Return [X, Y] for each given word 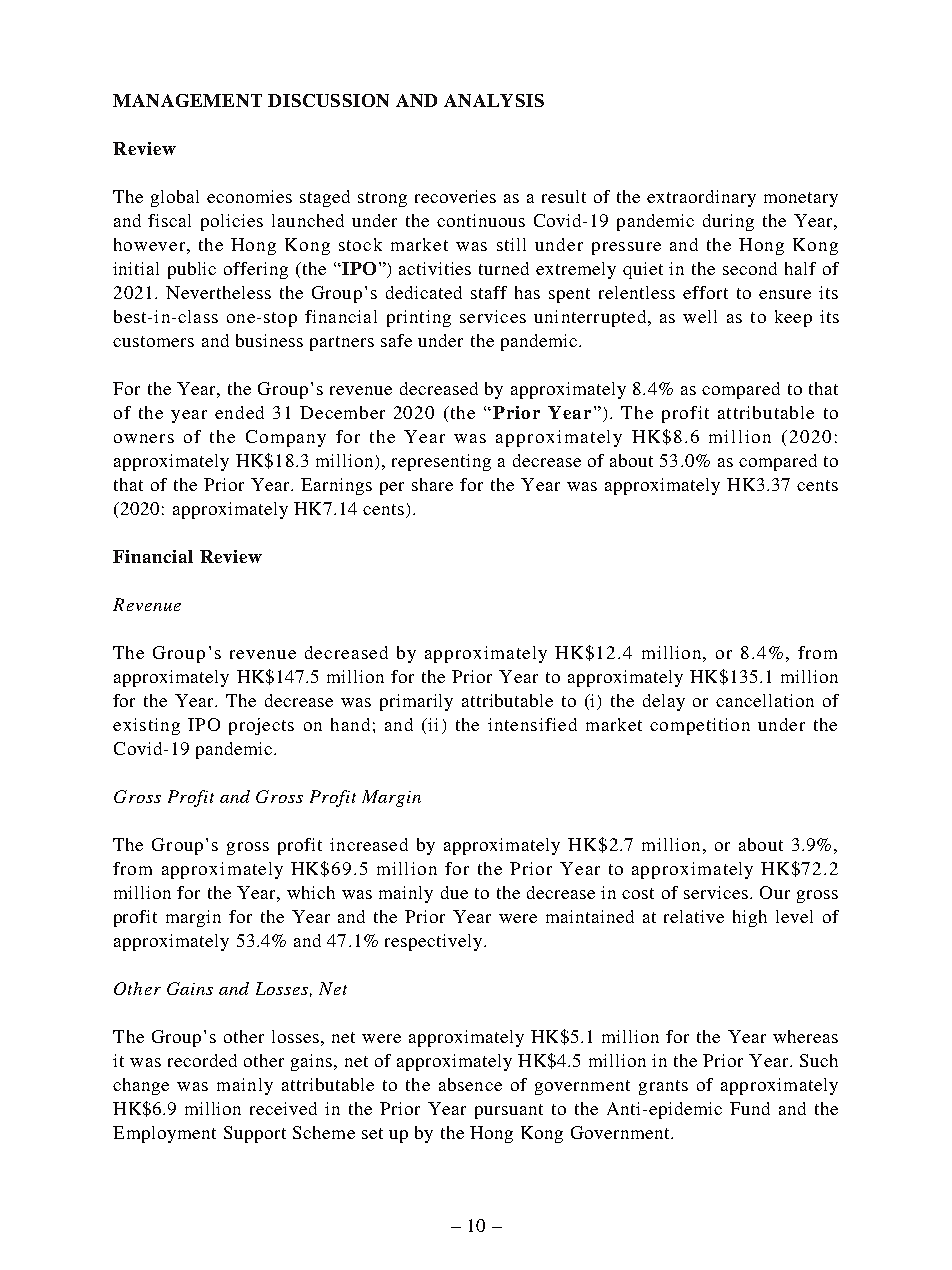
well [700, 316]
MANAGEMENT [187, 100]
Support [255, 1134]
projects [261, 726]
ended [239, 412]
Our [775, 892]
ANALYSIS [494, 100]
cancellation [765, 700]
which [311, 892]
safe [396, 340]
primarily [416, 702]
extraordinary [701, 198]
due [454, 892]
